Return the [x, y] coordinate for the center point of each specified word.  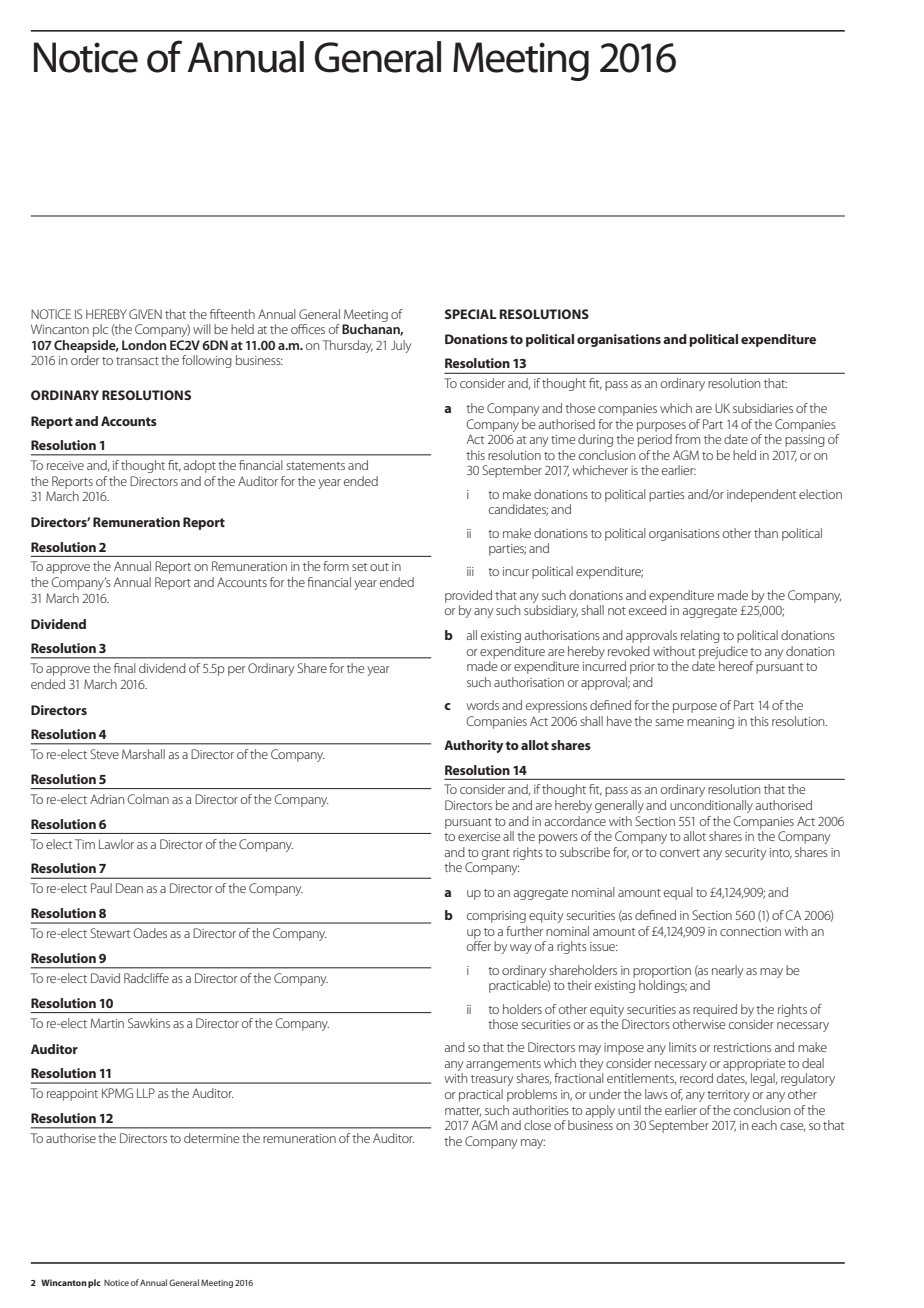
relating [700, 636]
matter [463, 1112]
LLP [146, 1093]
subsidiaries [763, 408]
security [745, 854]
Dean [129, 888]
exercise [479, 836]
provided [468, 596]
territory [728, 1096]
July [401, 346]
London [144, 345]
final [125, 668]
